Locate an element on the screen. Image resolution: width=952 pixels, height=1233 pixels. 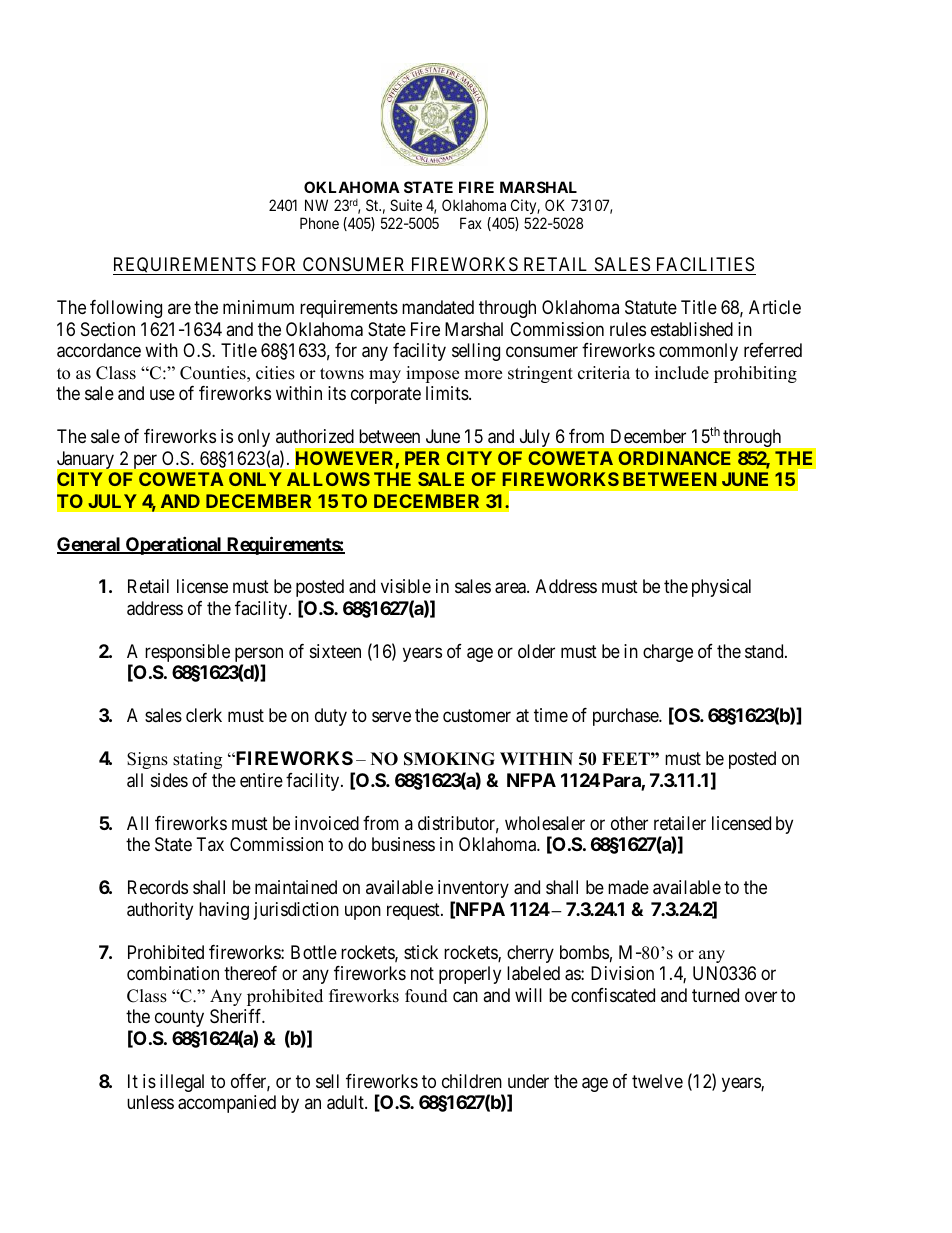
illegal is located at coordinates (182, 1083).
